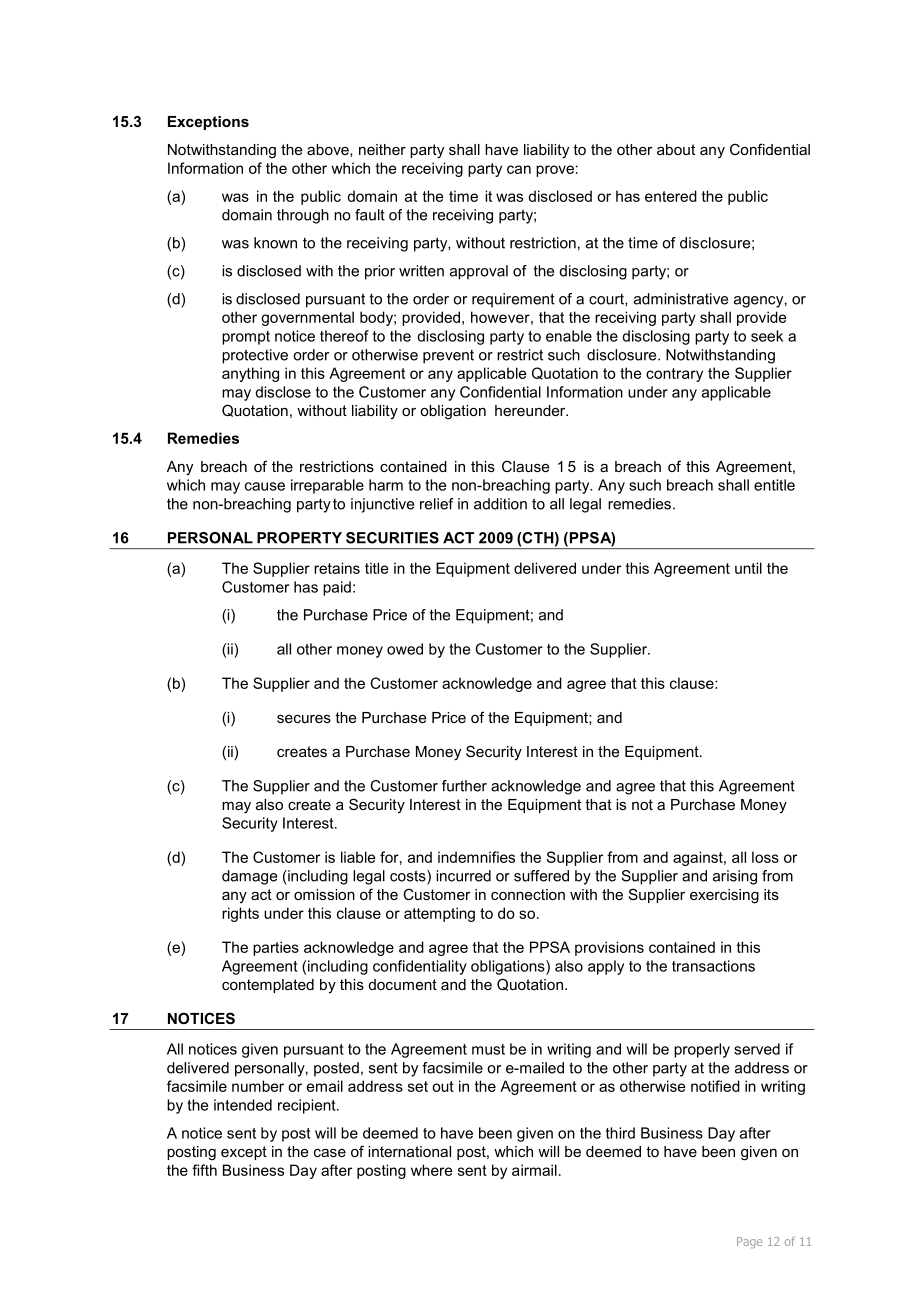 The image size is (924, 1308). Describe the element at coordinates (303, 216) in the page. I see `through` at that location.
